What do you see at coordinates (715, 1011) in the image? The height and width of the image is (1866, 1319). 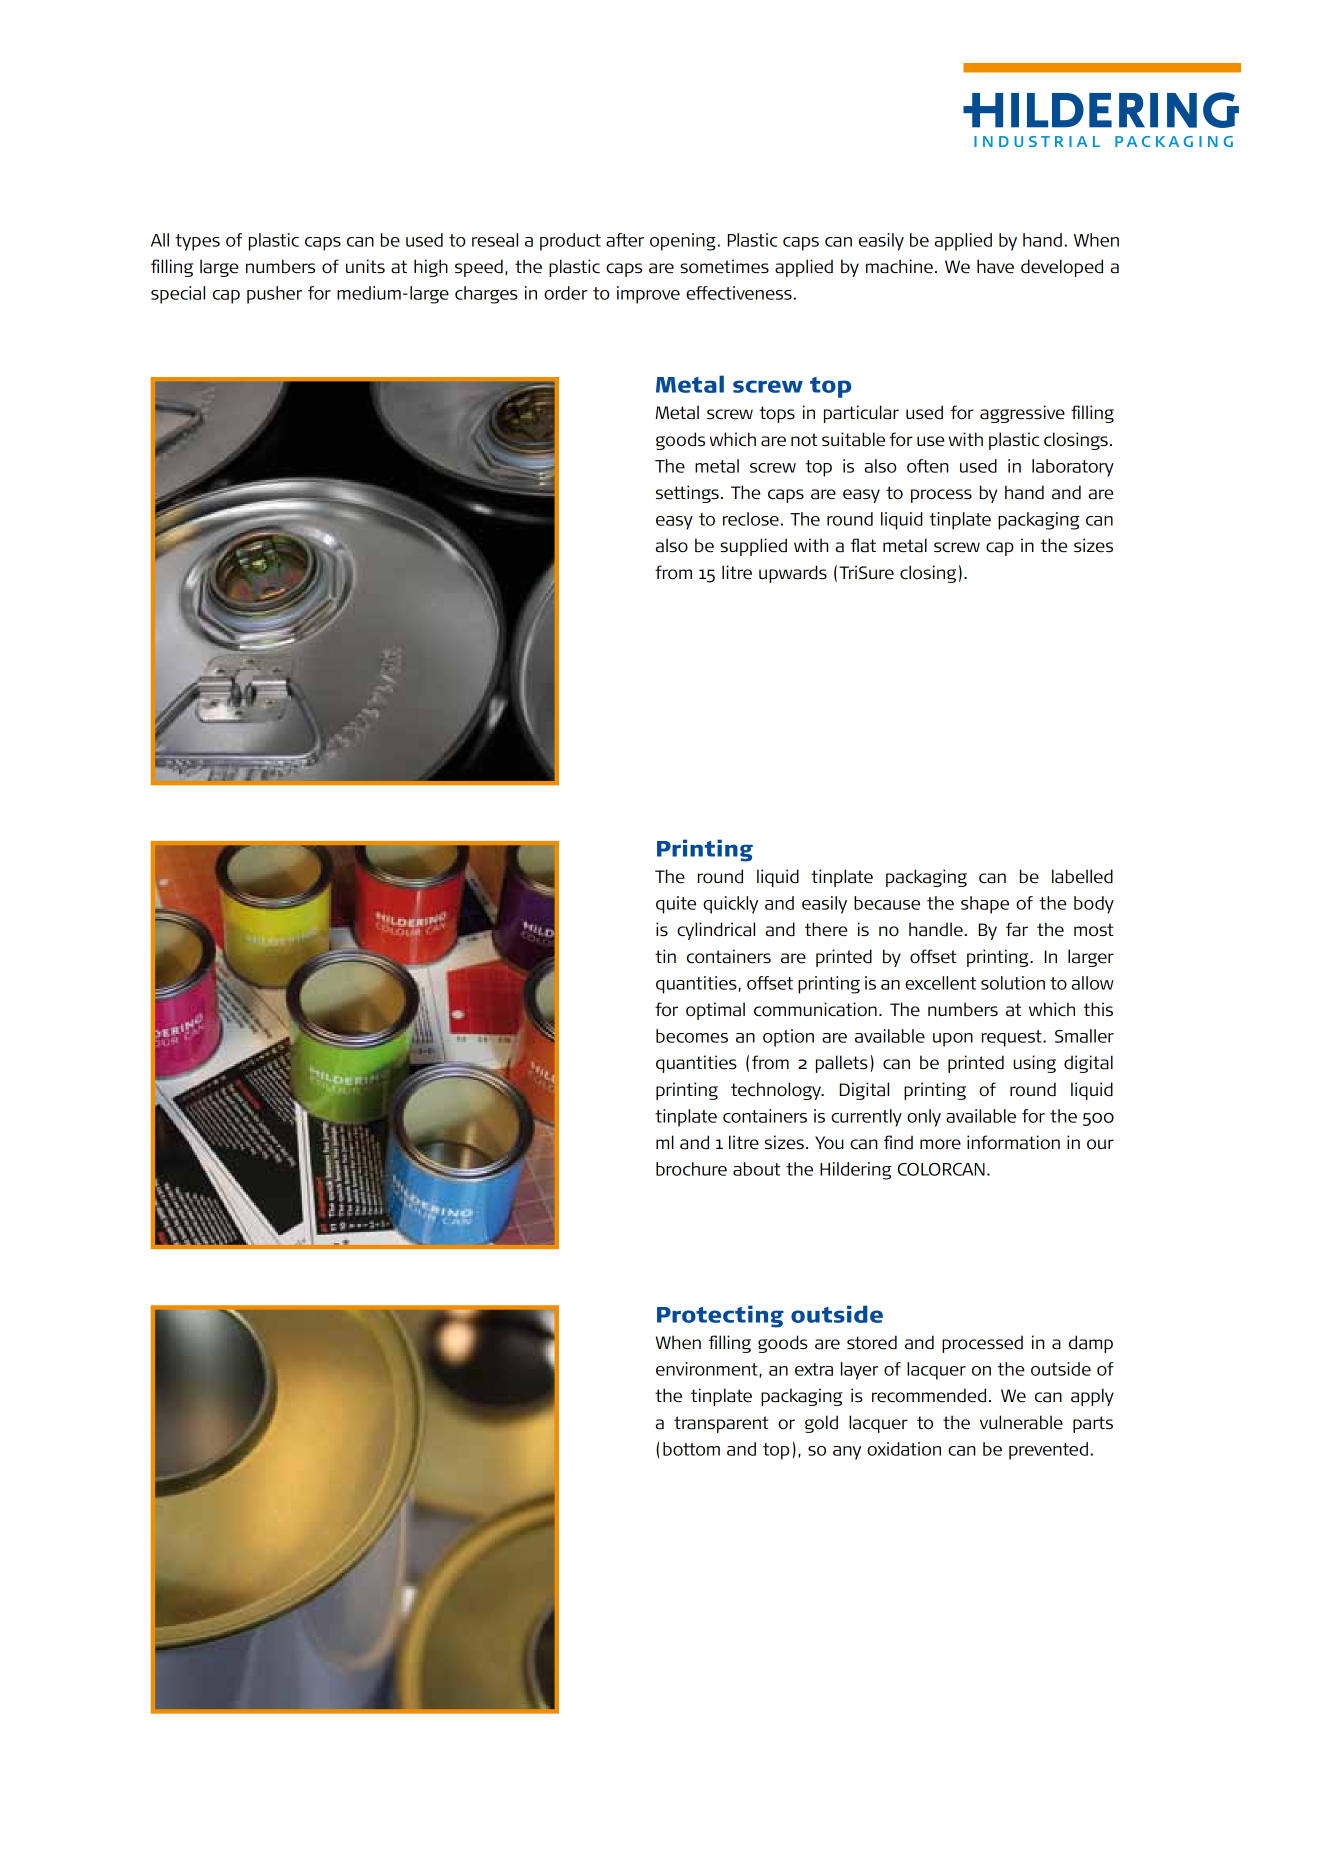 I see `optimal` at bounding box center [715, 1011].
